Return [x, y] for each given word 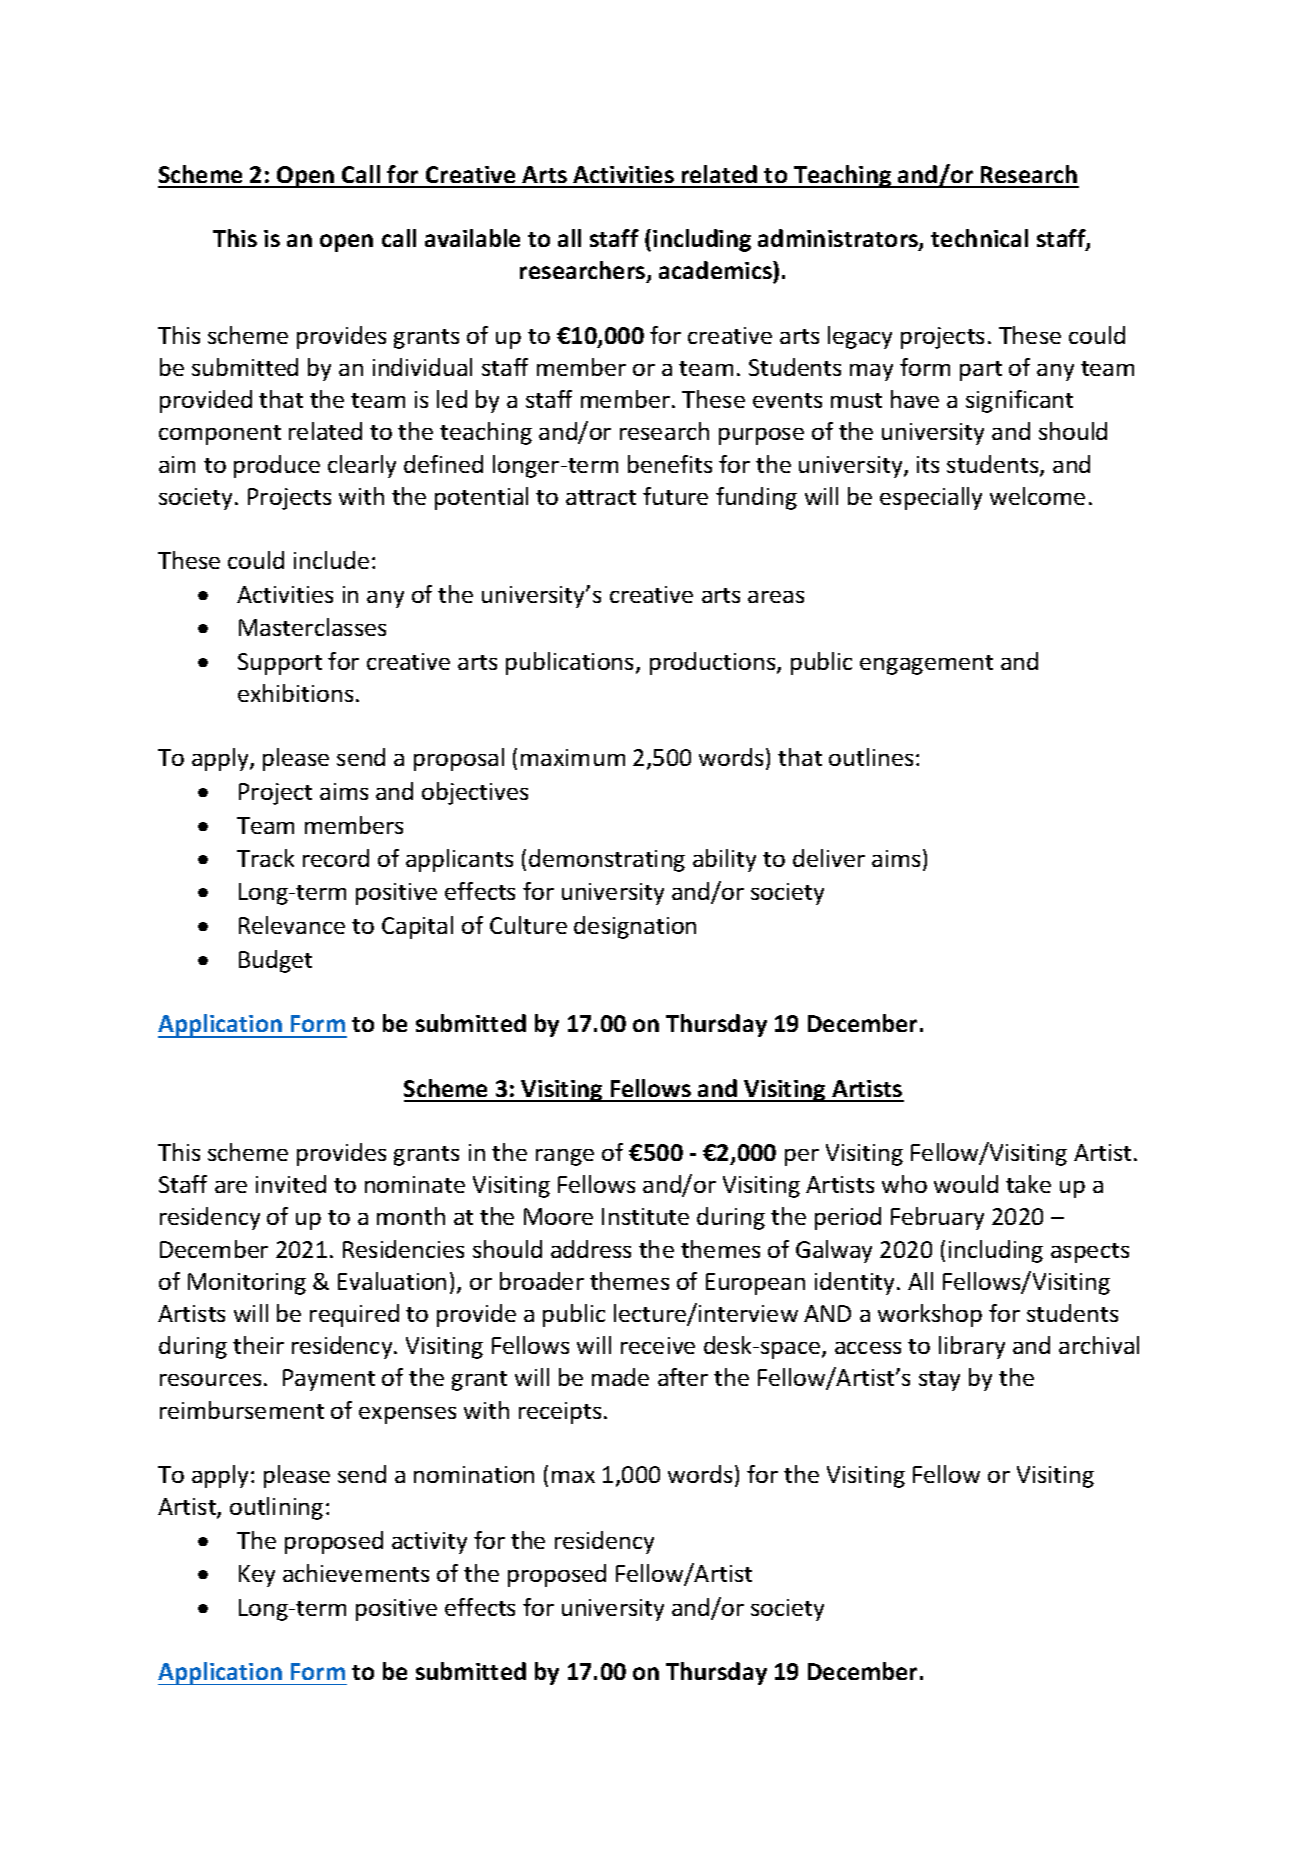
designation [635, 927]
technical [979, 238]
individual [422, 367]
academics [716, 272]
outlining [276, 1508]
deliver [829, 858]
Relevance [292, 925]
